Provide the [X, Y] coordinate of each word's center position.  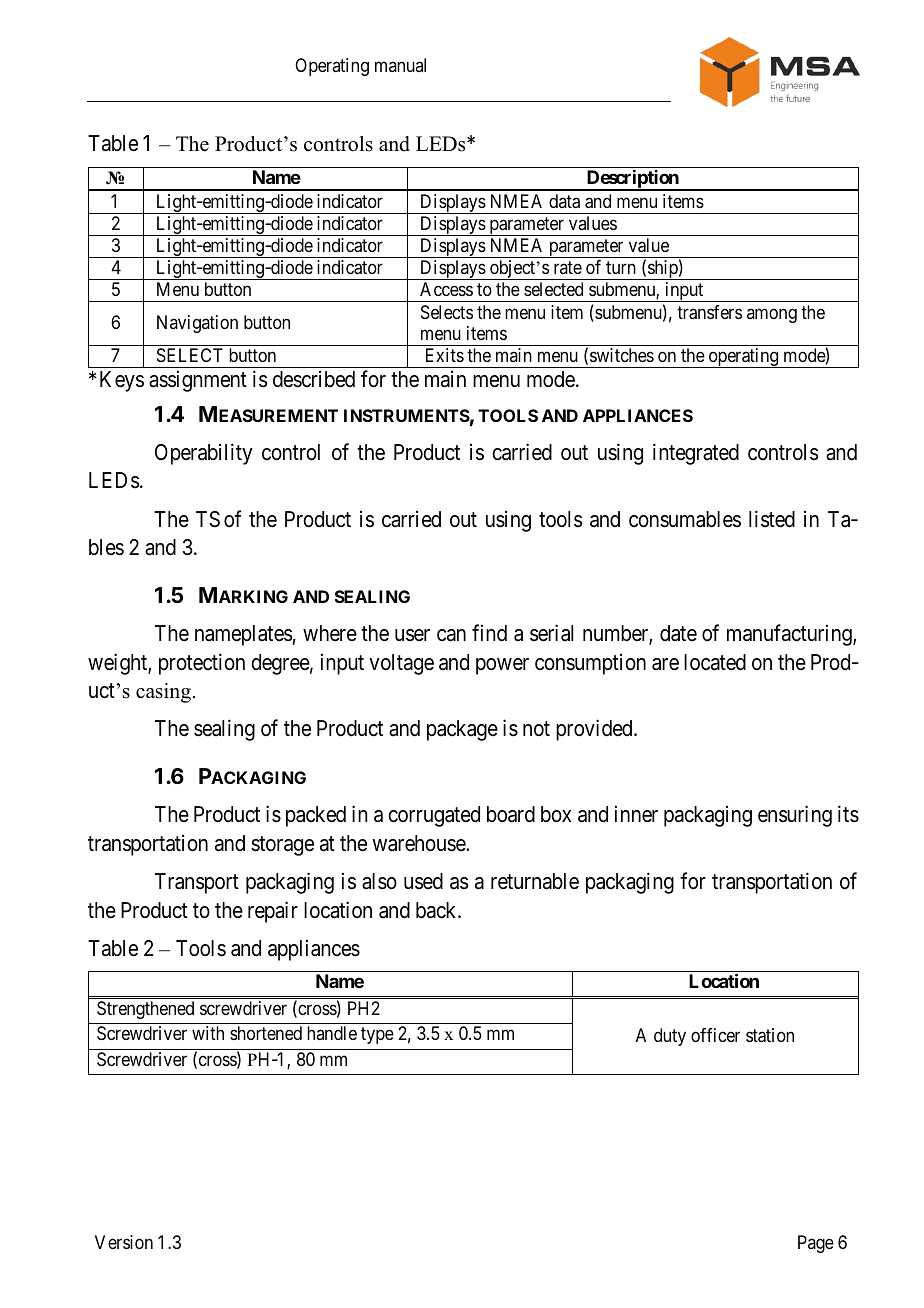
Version [124, 1242]
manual [400, 65]
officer [715, 1035]
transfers [709, 312]
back [437, 910]
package [462, 730]
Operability [204, 454]
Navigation [197, 324]
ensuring [795, 816]
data [564, 201]
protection [202, 664]
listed [772, 519]
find [489, 633]
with [208, 1033]
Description [632, 180]
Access [446, 289]
